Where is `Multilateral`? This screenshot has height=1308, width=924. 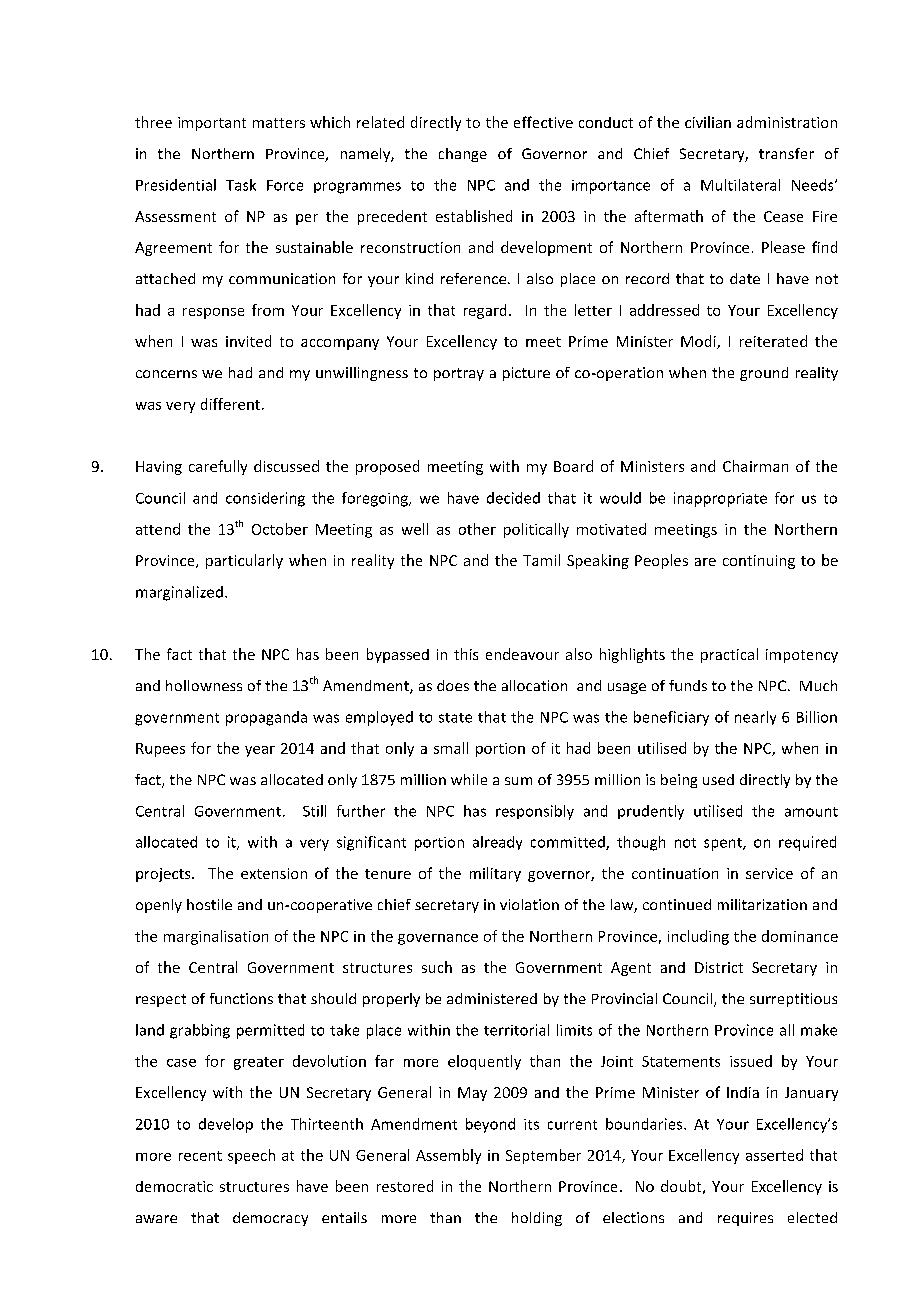 Multilateral is located at coordinates (740, 185).
